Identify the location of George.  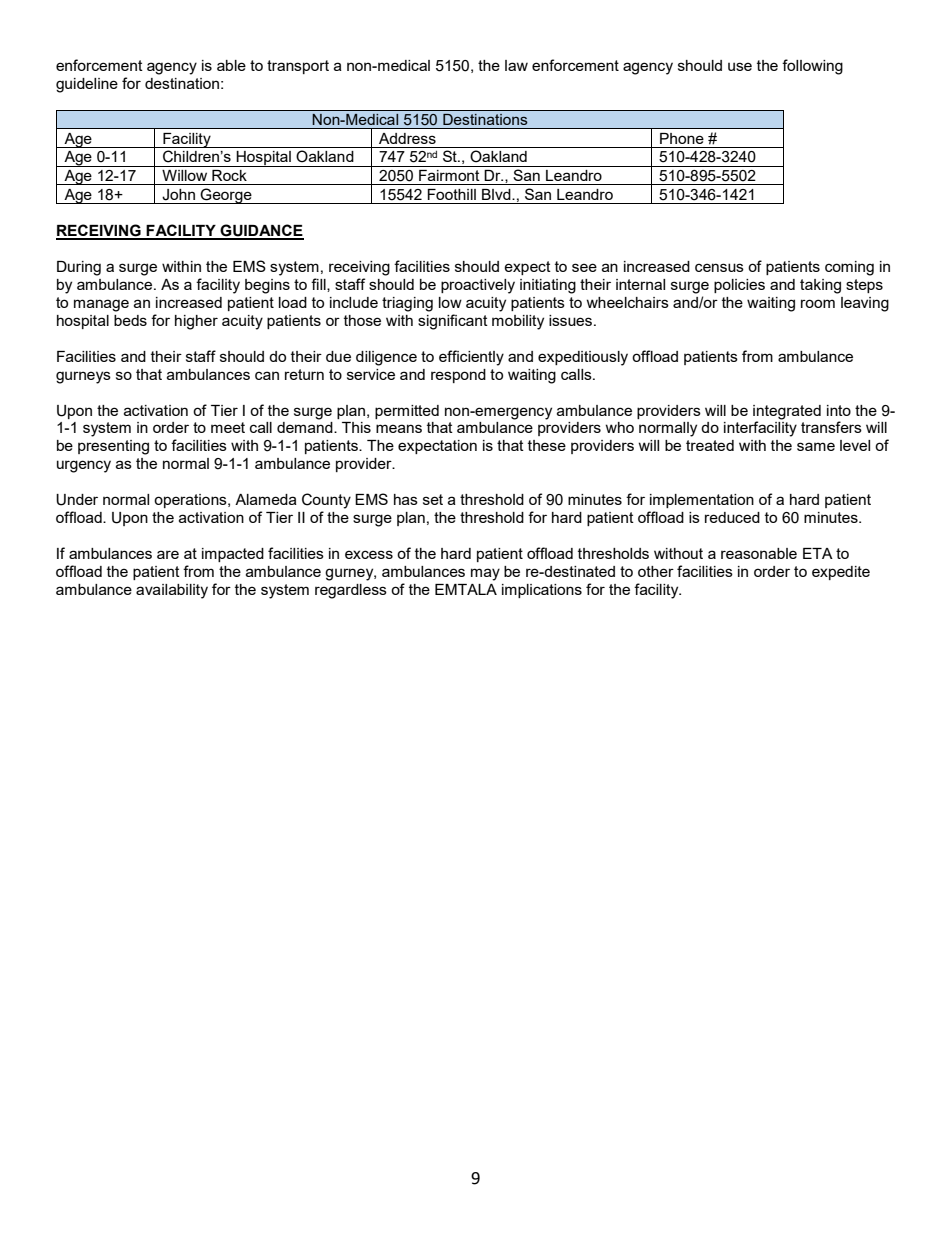
(226, 196).
